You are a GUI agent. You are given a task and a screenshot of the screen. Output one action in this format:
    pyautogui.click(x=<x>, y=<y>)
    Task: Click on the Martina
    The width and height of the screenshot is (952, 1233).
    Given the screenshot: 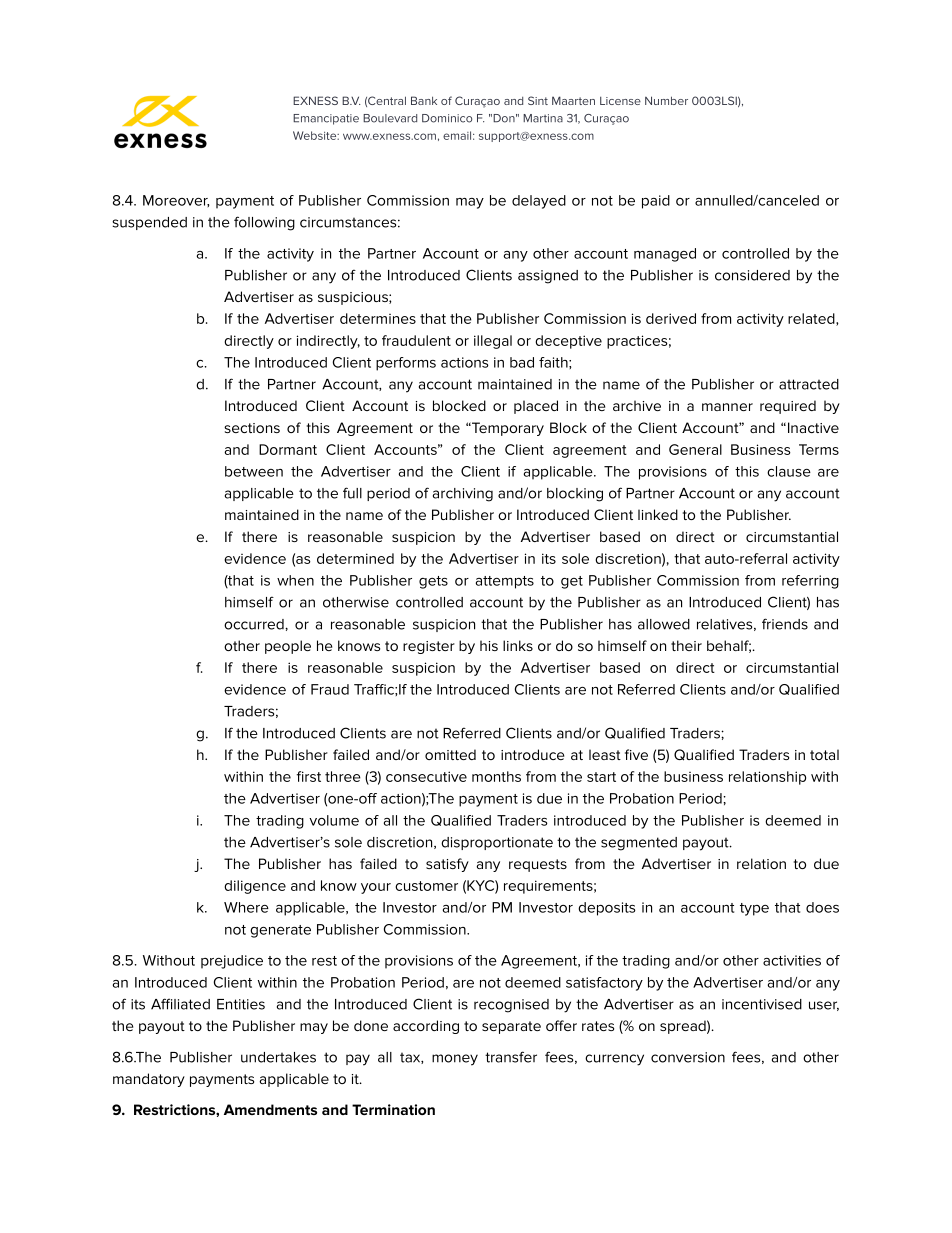 What is the action you would take?
    pyautogui.click(x=543, y=118)
